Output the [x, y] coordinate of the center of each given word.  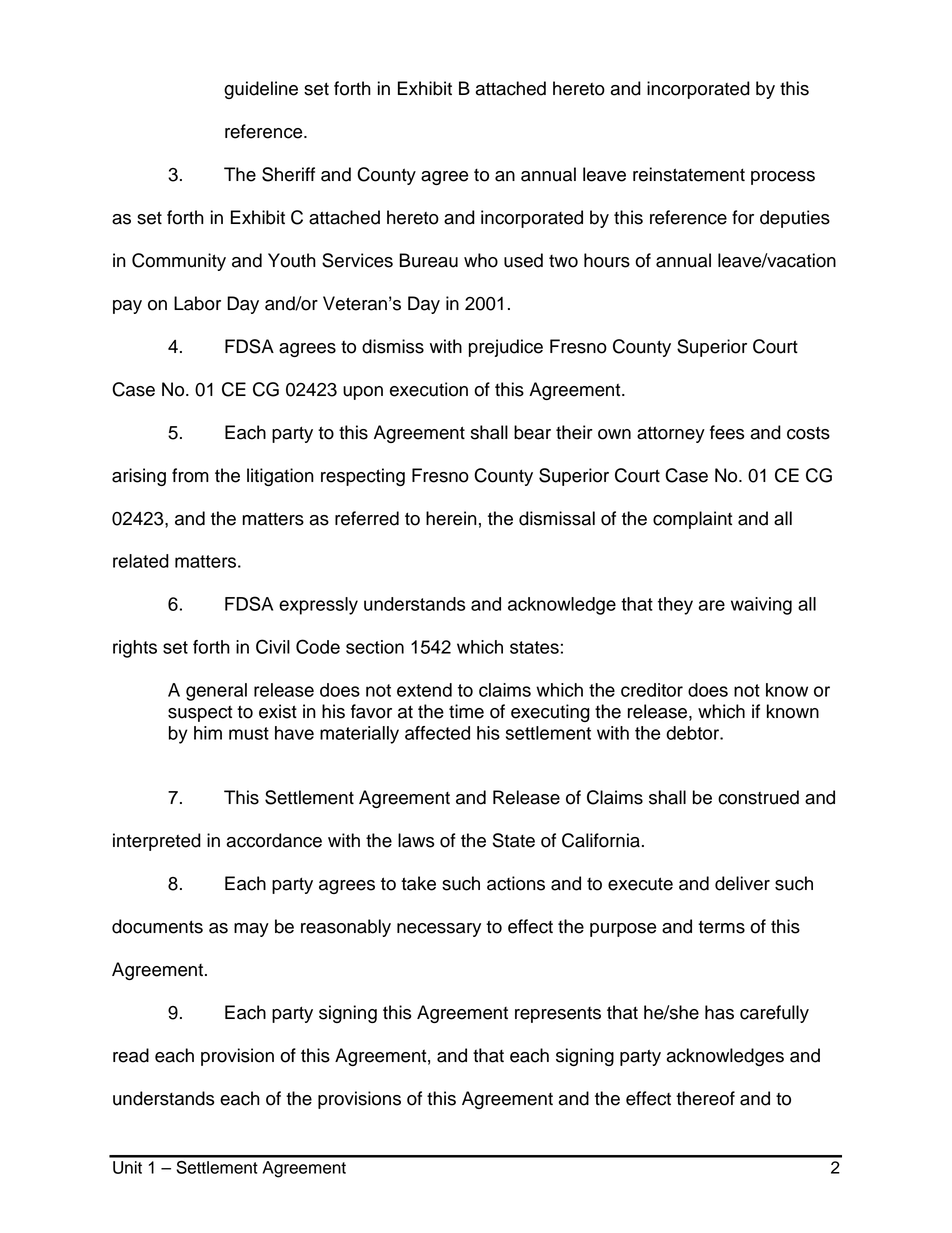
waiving [761, 606]
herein [451, 518]
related [141, 561]
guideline [261, 90]
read [131, 1055]
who [481, 260]
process [783, 178]
